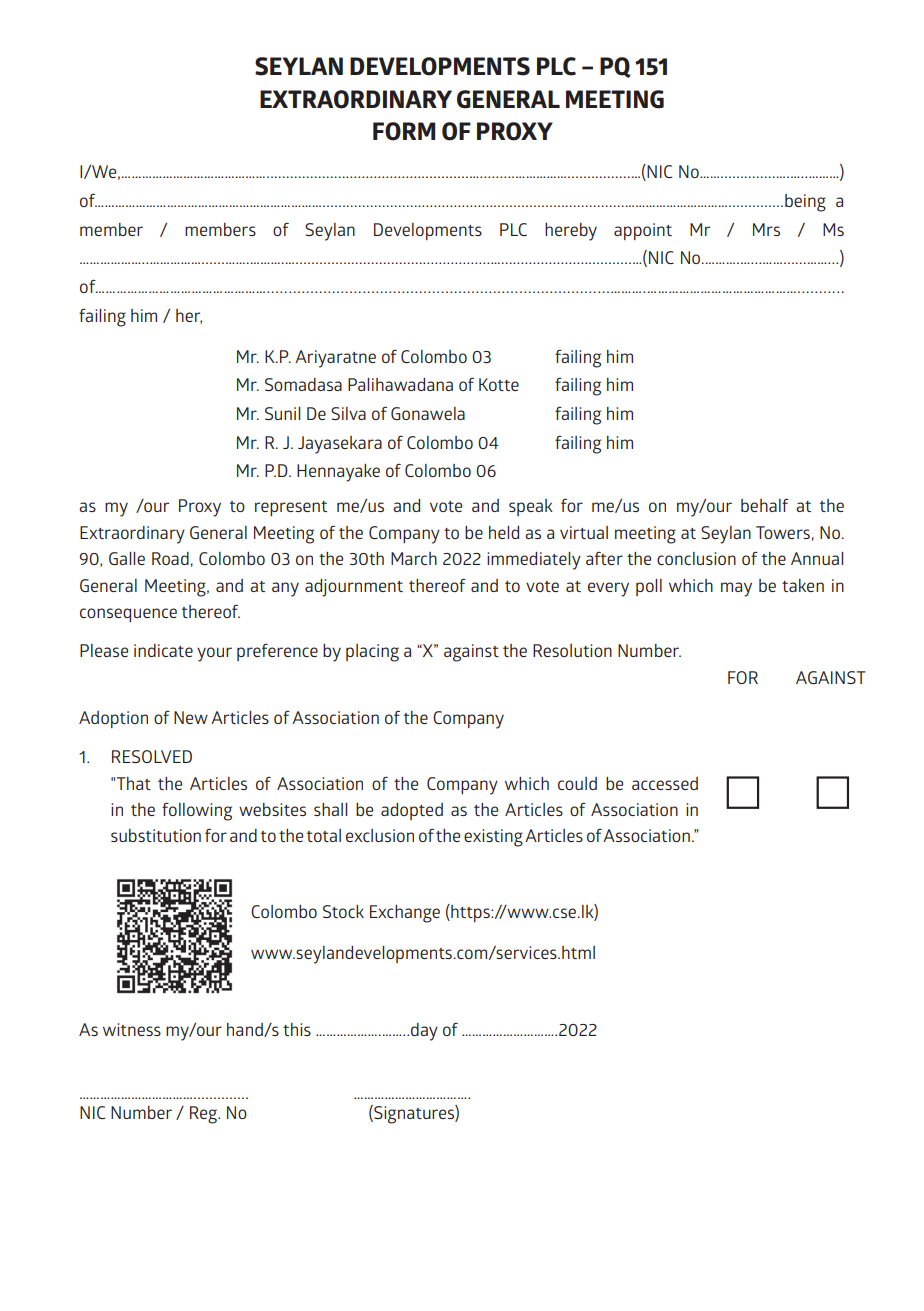 Image resolution: width=924 pixels, height=1311 pixels. Describe the element at coordinates (163, 650) in the image. I see `indicate` at that location.
